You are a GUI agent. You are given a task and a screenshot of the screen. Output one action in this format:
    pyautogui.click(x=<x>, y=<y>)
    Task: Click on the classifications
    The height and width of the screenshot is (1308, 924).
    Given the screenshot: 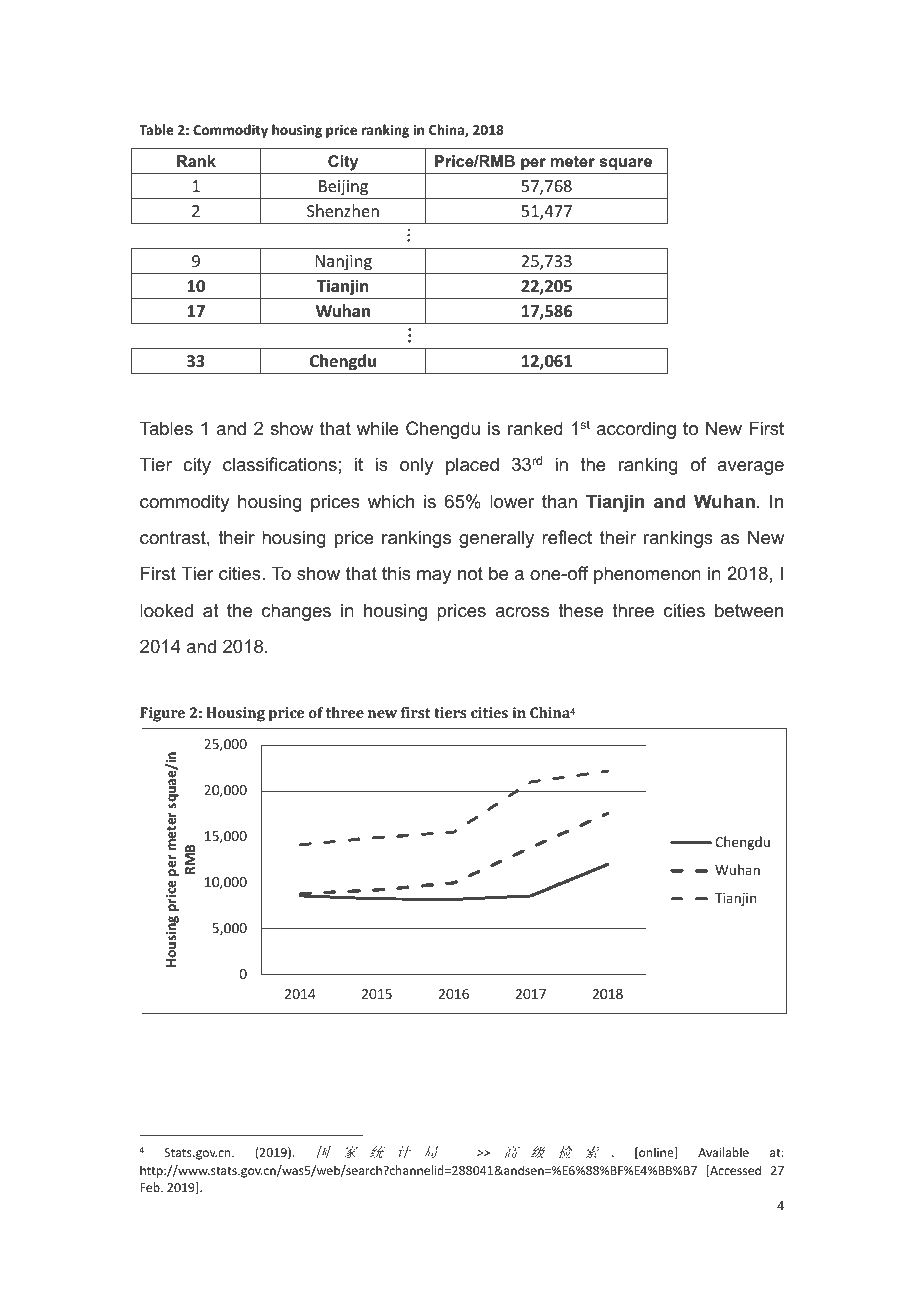 What is the action you would take?
    pyautogui.click(x=280, y=464)
